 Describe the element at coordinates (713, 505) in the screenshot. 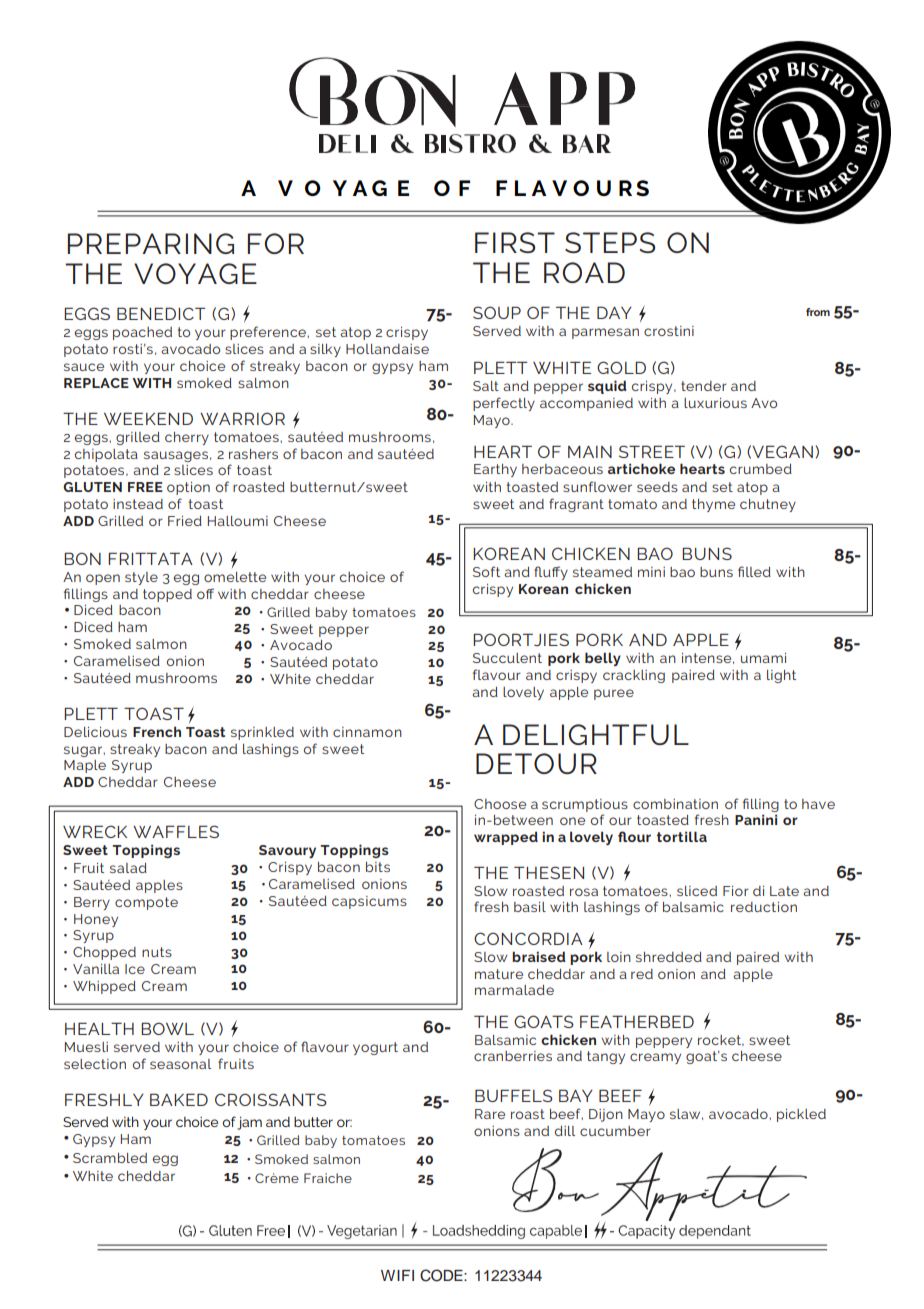

I see `thyme` at that location.
